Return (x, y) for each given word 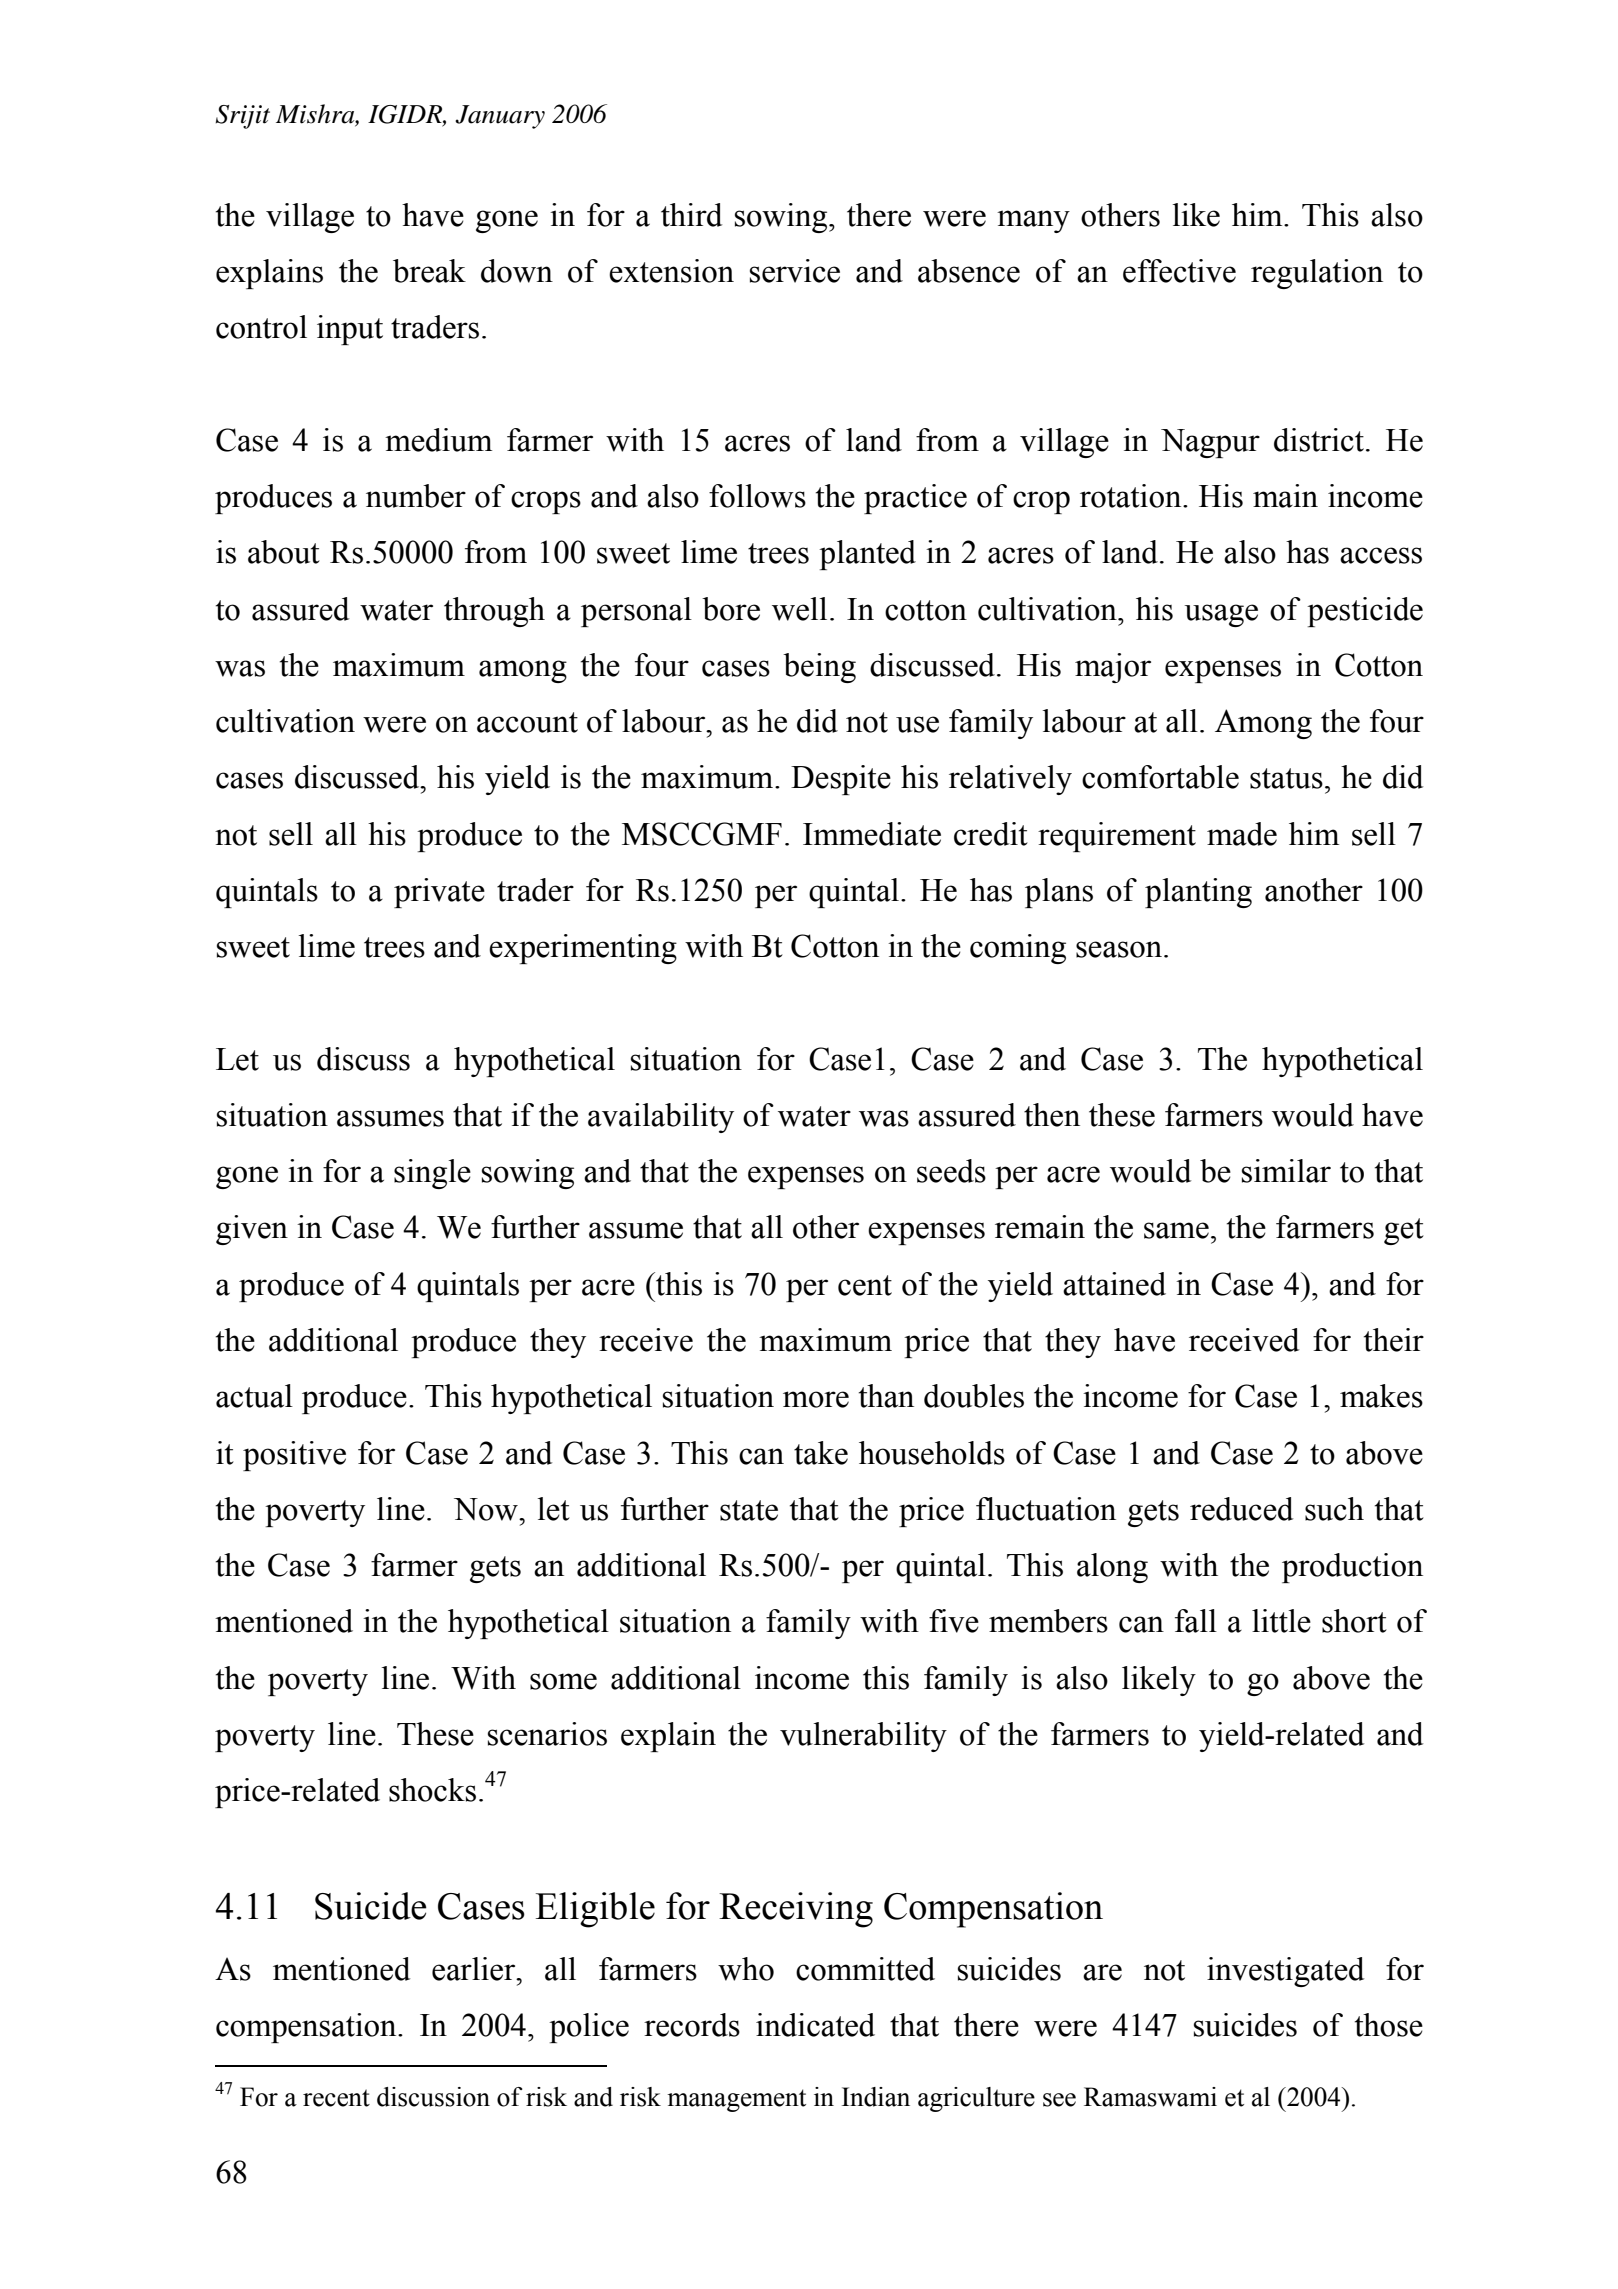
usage (1221, 615)
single (432, 1174)
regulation (1317, 274)
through (494, 612)
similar (1286, 1171)
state (749, 1510)
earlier (475, 1969)
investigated (1285, 1972)
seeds (951, 1171)
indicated (815, 2025)
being (819, 668)
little (1281, 1621)
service (795, 271)
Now (487, 1509)
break (429, 271)
